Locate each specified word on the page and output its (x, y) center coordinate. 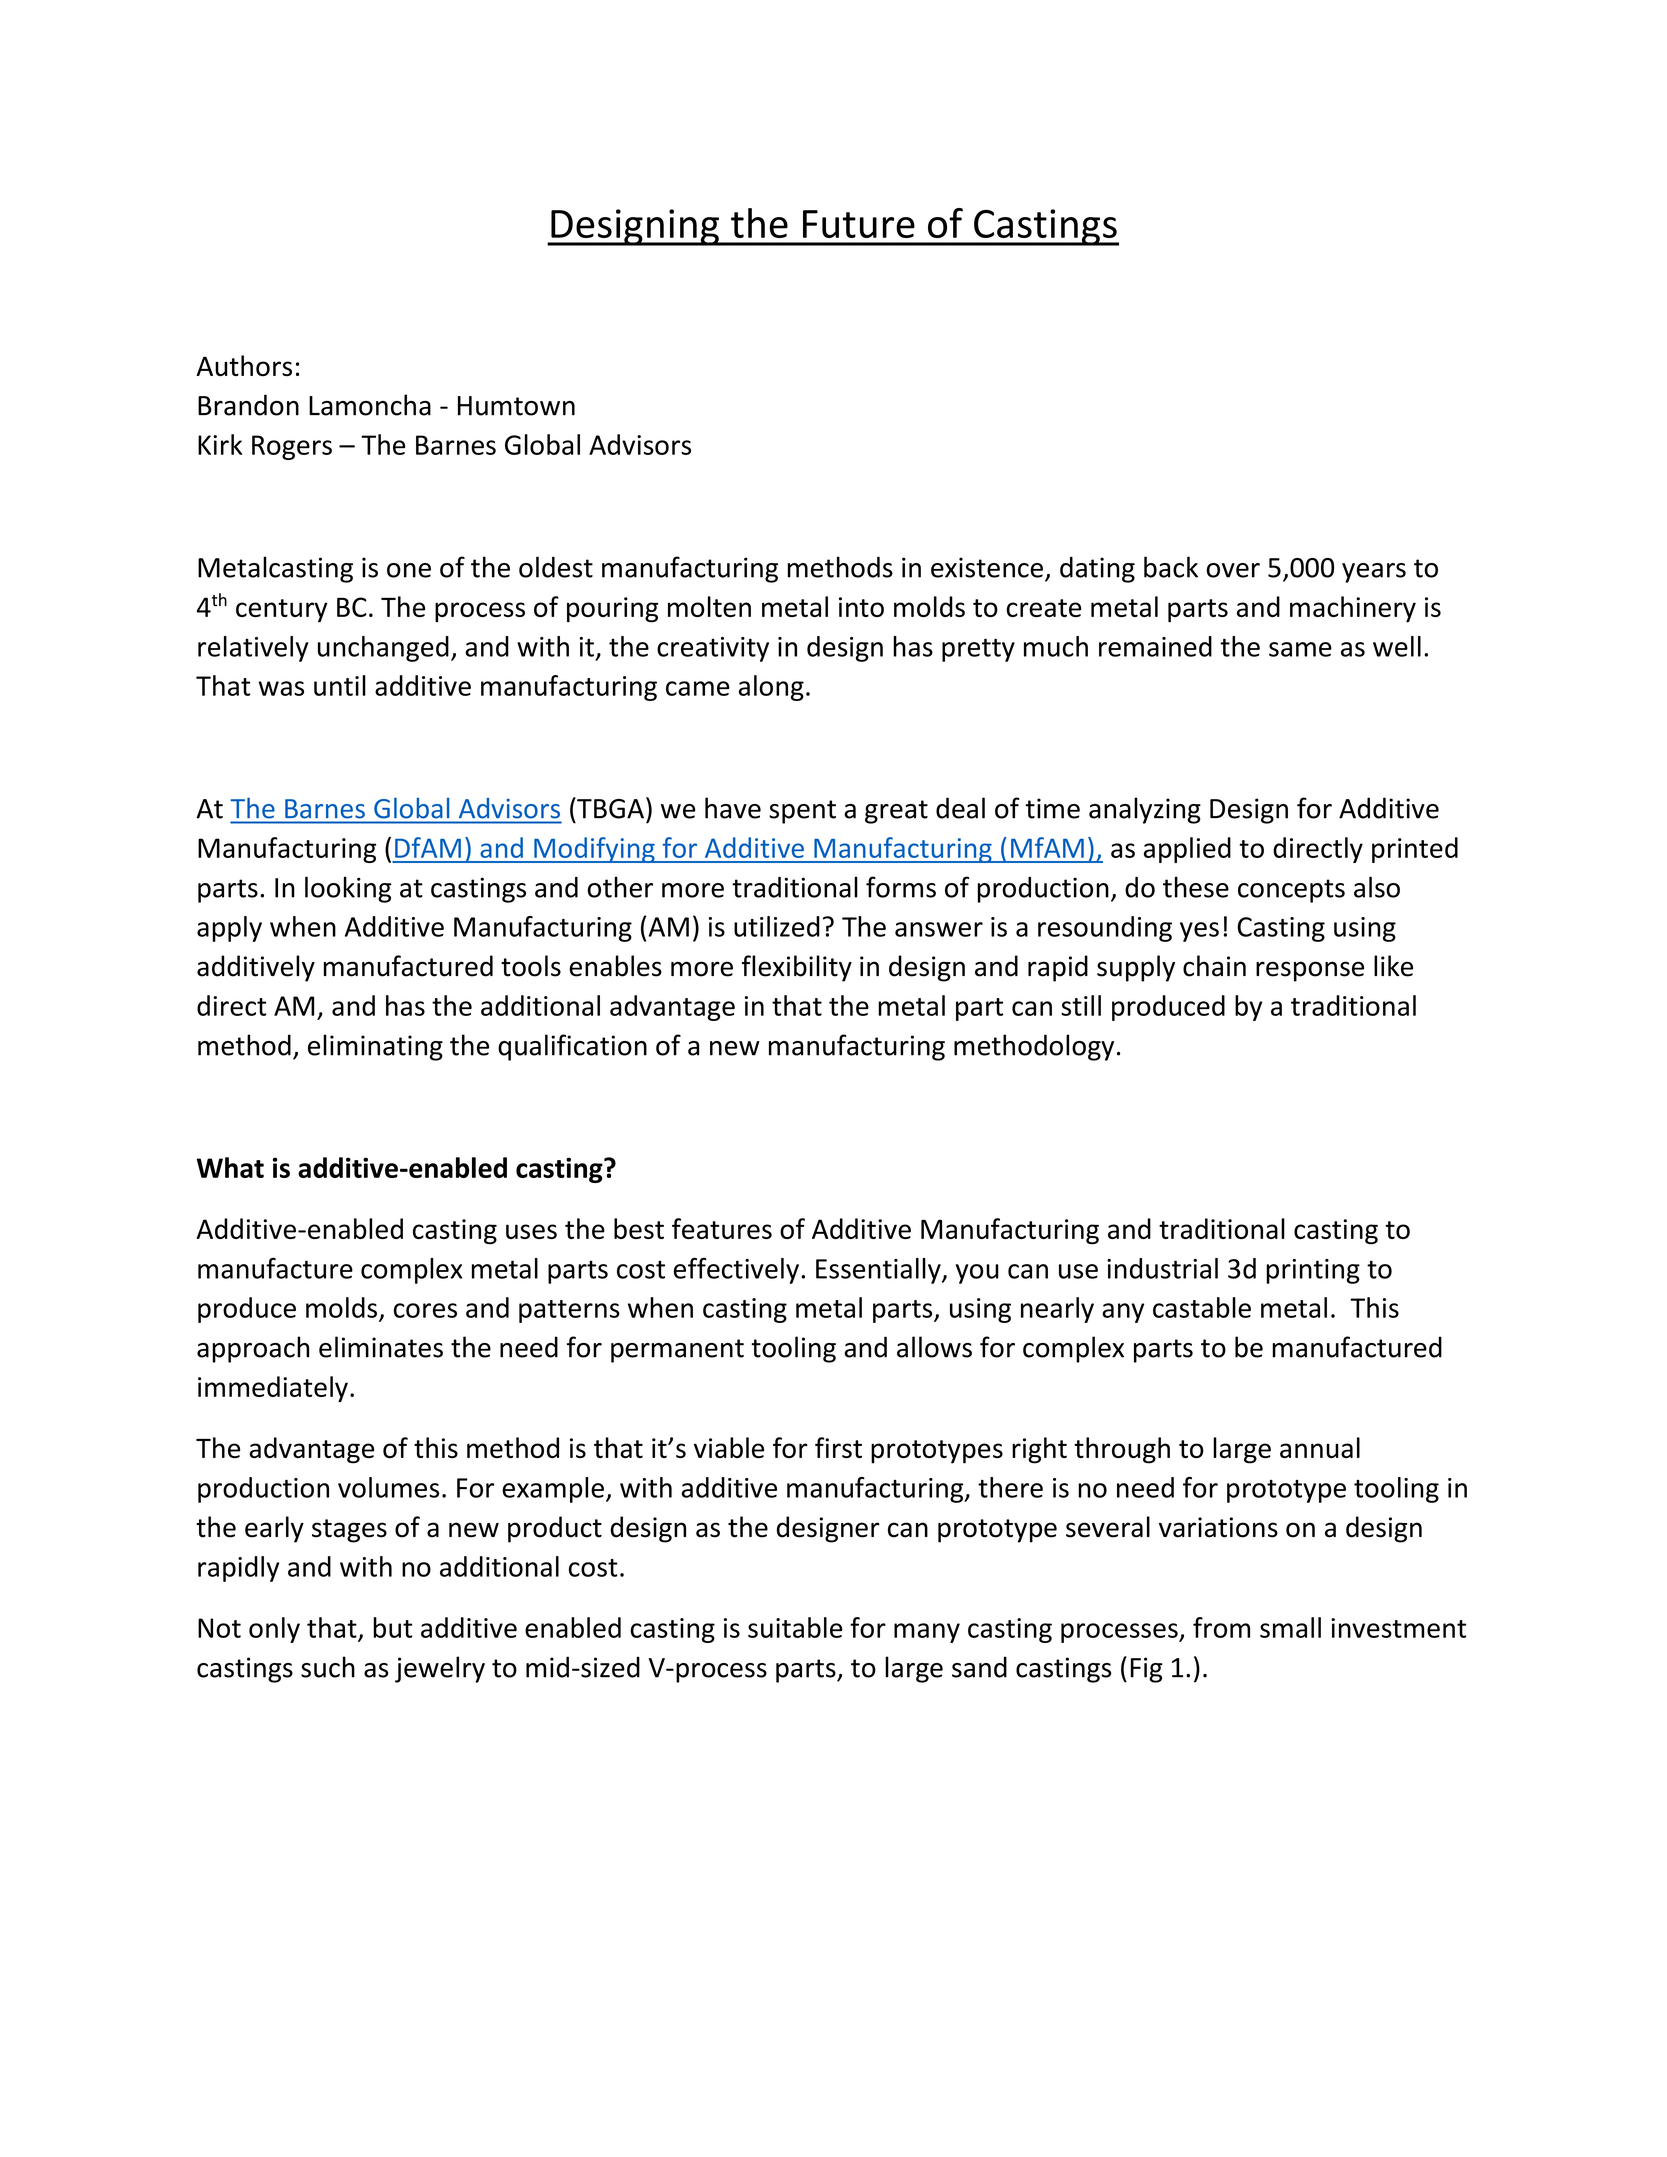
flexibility (797, 968)
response (1310, 971)
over (1233, 570)
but (392, 1627)
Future (859, 224)
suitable (795, 1627)
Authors (244, 366)
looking (348, 889)
